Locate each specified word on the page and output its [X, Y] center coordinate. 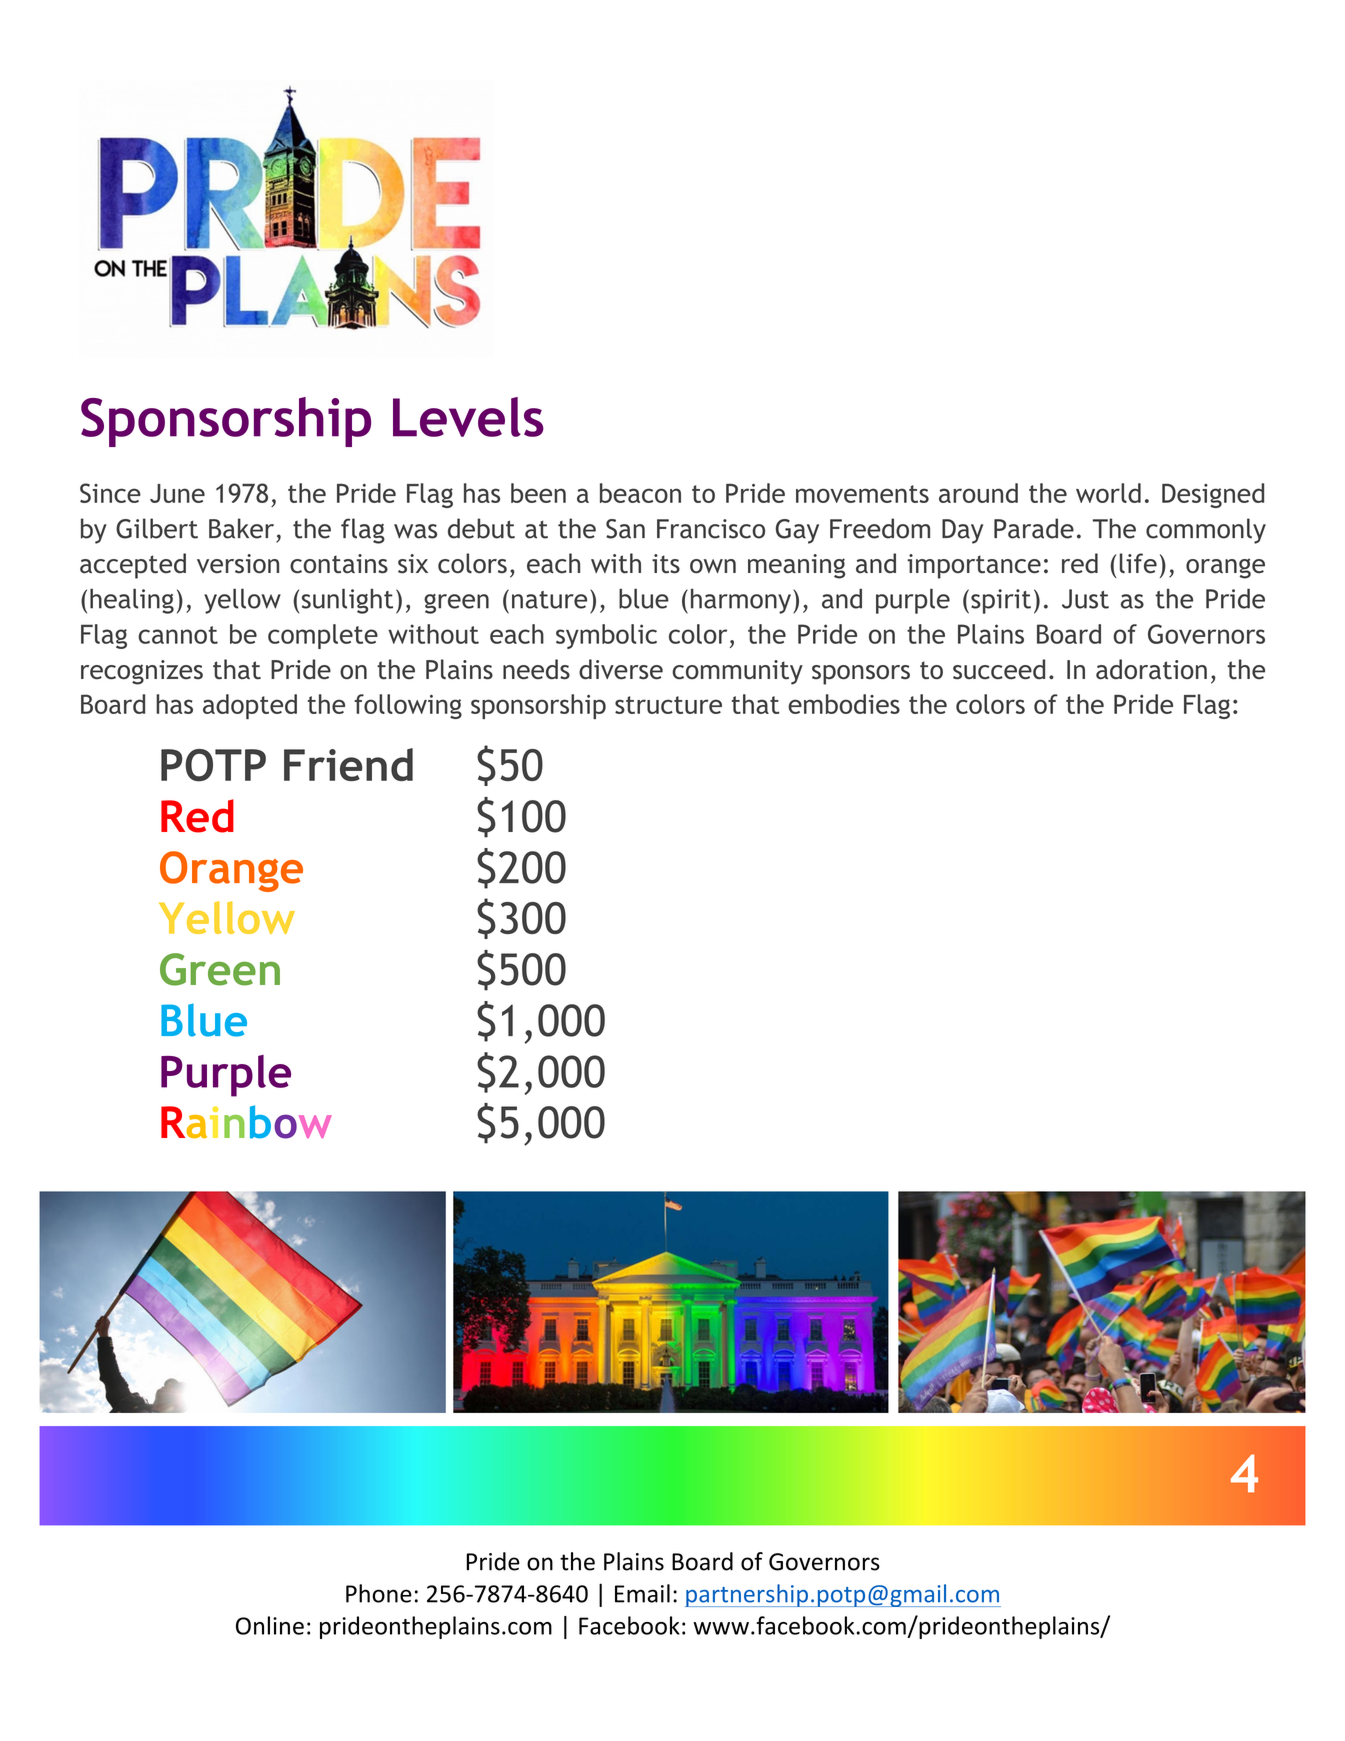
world [1108, 493]
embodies [844, 704]
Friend [348, 764]
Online [270, 1625]
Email [642, 1593]
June [177, 493]
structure [668, 705]
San [625, 529]
